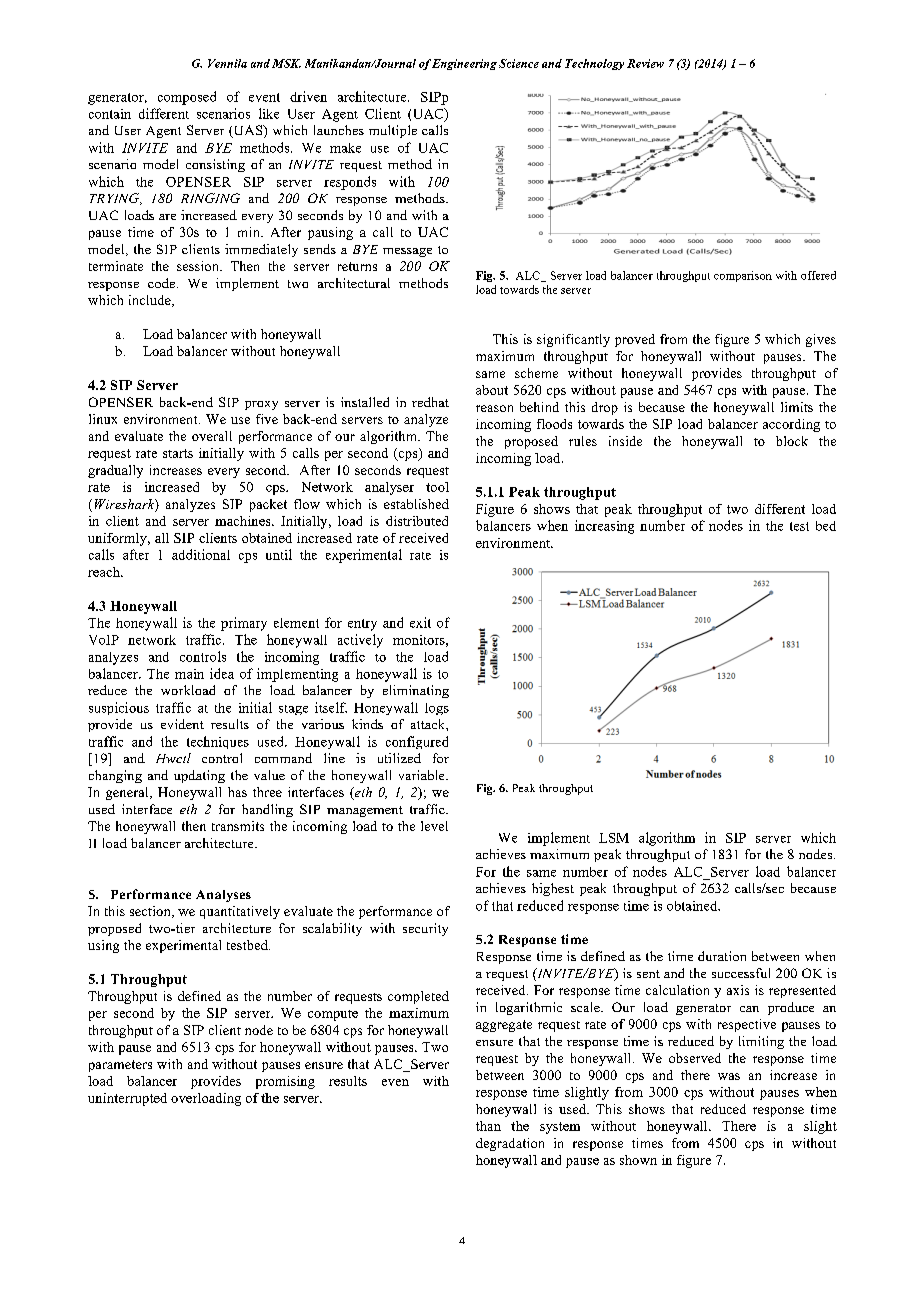 The height and width of the page is (1308, 924). Describe the element at coordinates (127, 1099) in the page. I see `uninterrupted` at that location.
